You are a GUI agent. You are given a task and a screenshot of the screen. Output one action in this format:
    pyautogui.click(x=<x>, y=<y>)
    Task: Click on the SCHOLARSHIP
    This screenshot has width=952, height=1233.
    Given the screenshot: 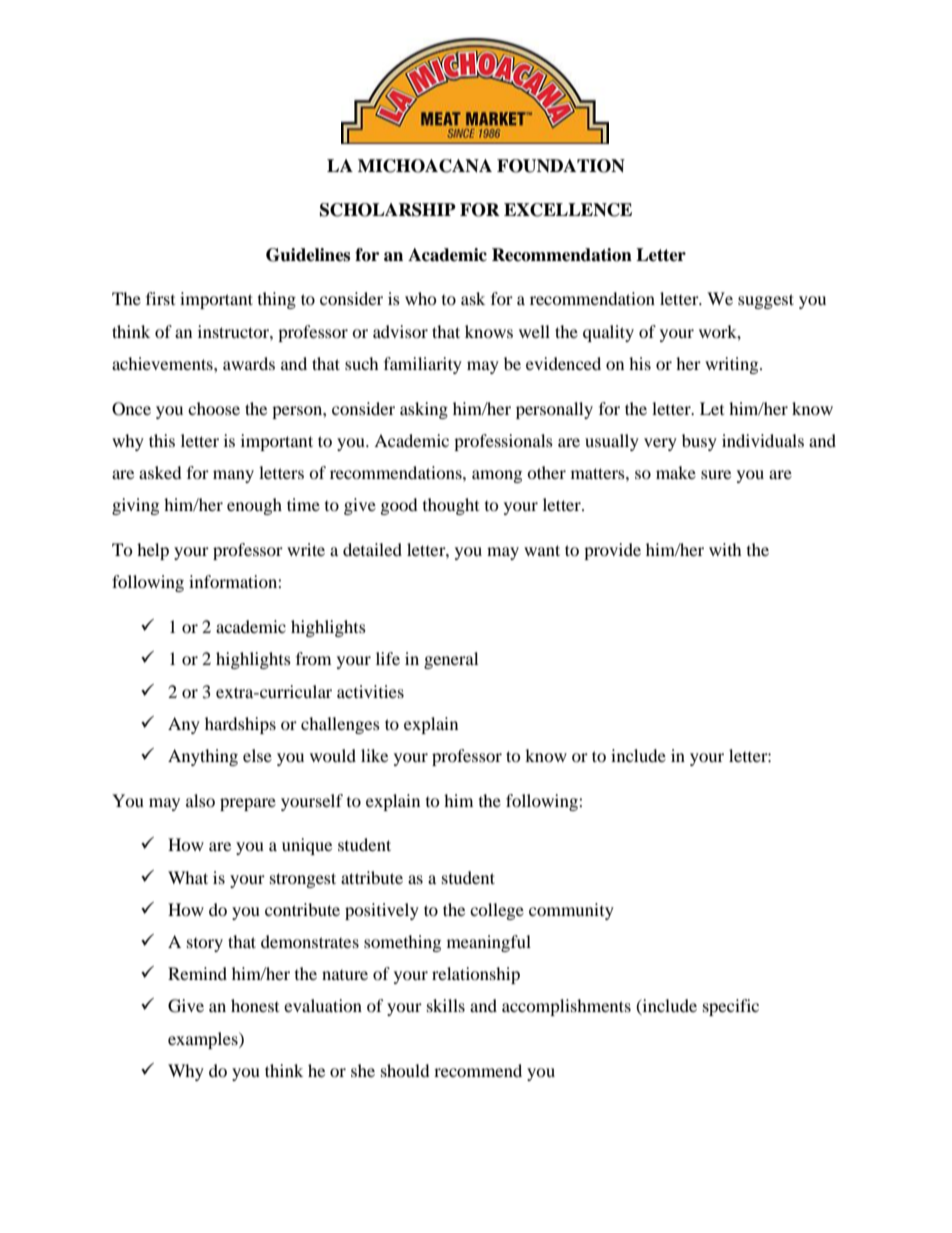 What is the action you would take?
    pyautogui.click(x=388, y=210)
